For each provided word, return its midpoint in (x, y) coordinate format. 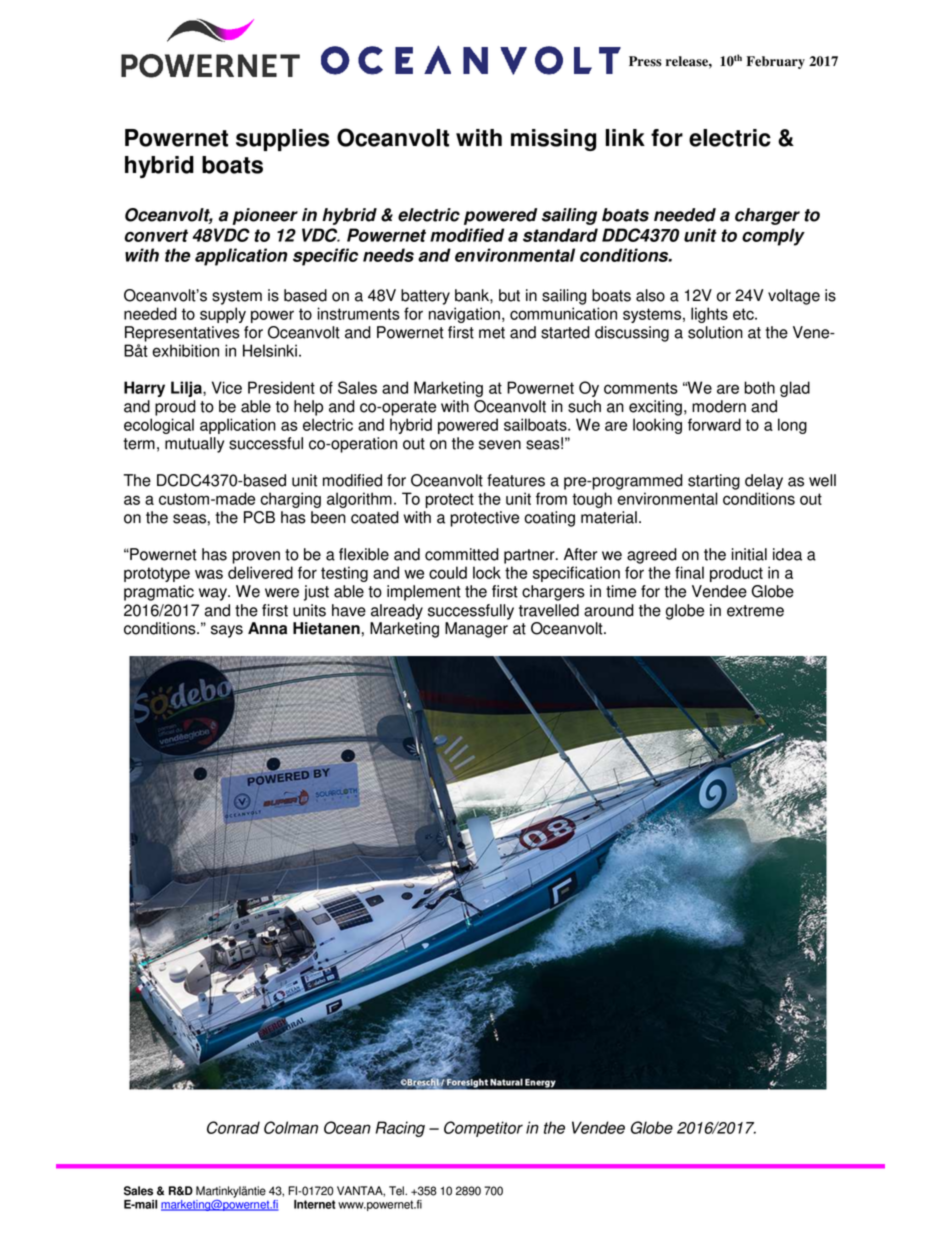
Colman (291, 1127)
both (759, 387)
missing (553, 140)
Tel (397, 1191)
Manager (476, 630)
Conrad (233, 1127)
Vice (227, 387)
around (609, 610)
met (492, 333)
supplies (282, 140)
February (776, 62)
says (227, 631)
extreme (755, 611)
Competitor (483, 1129)
